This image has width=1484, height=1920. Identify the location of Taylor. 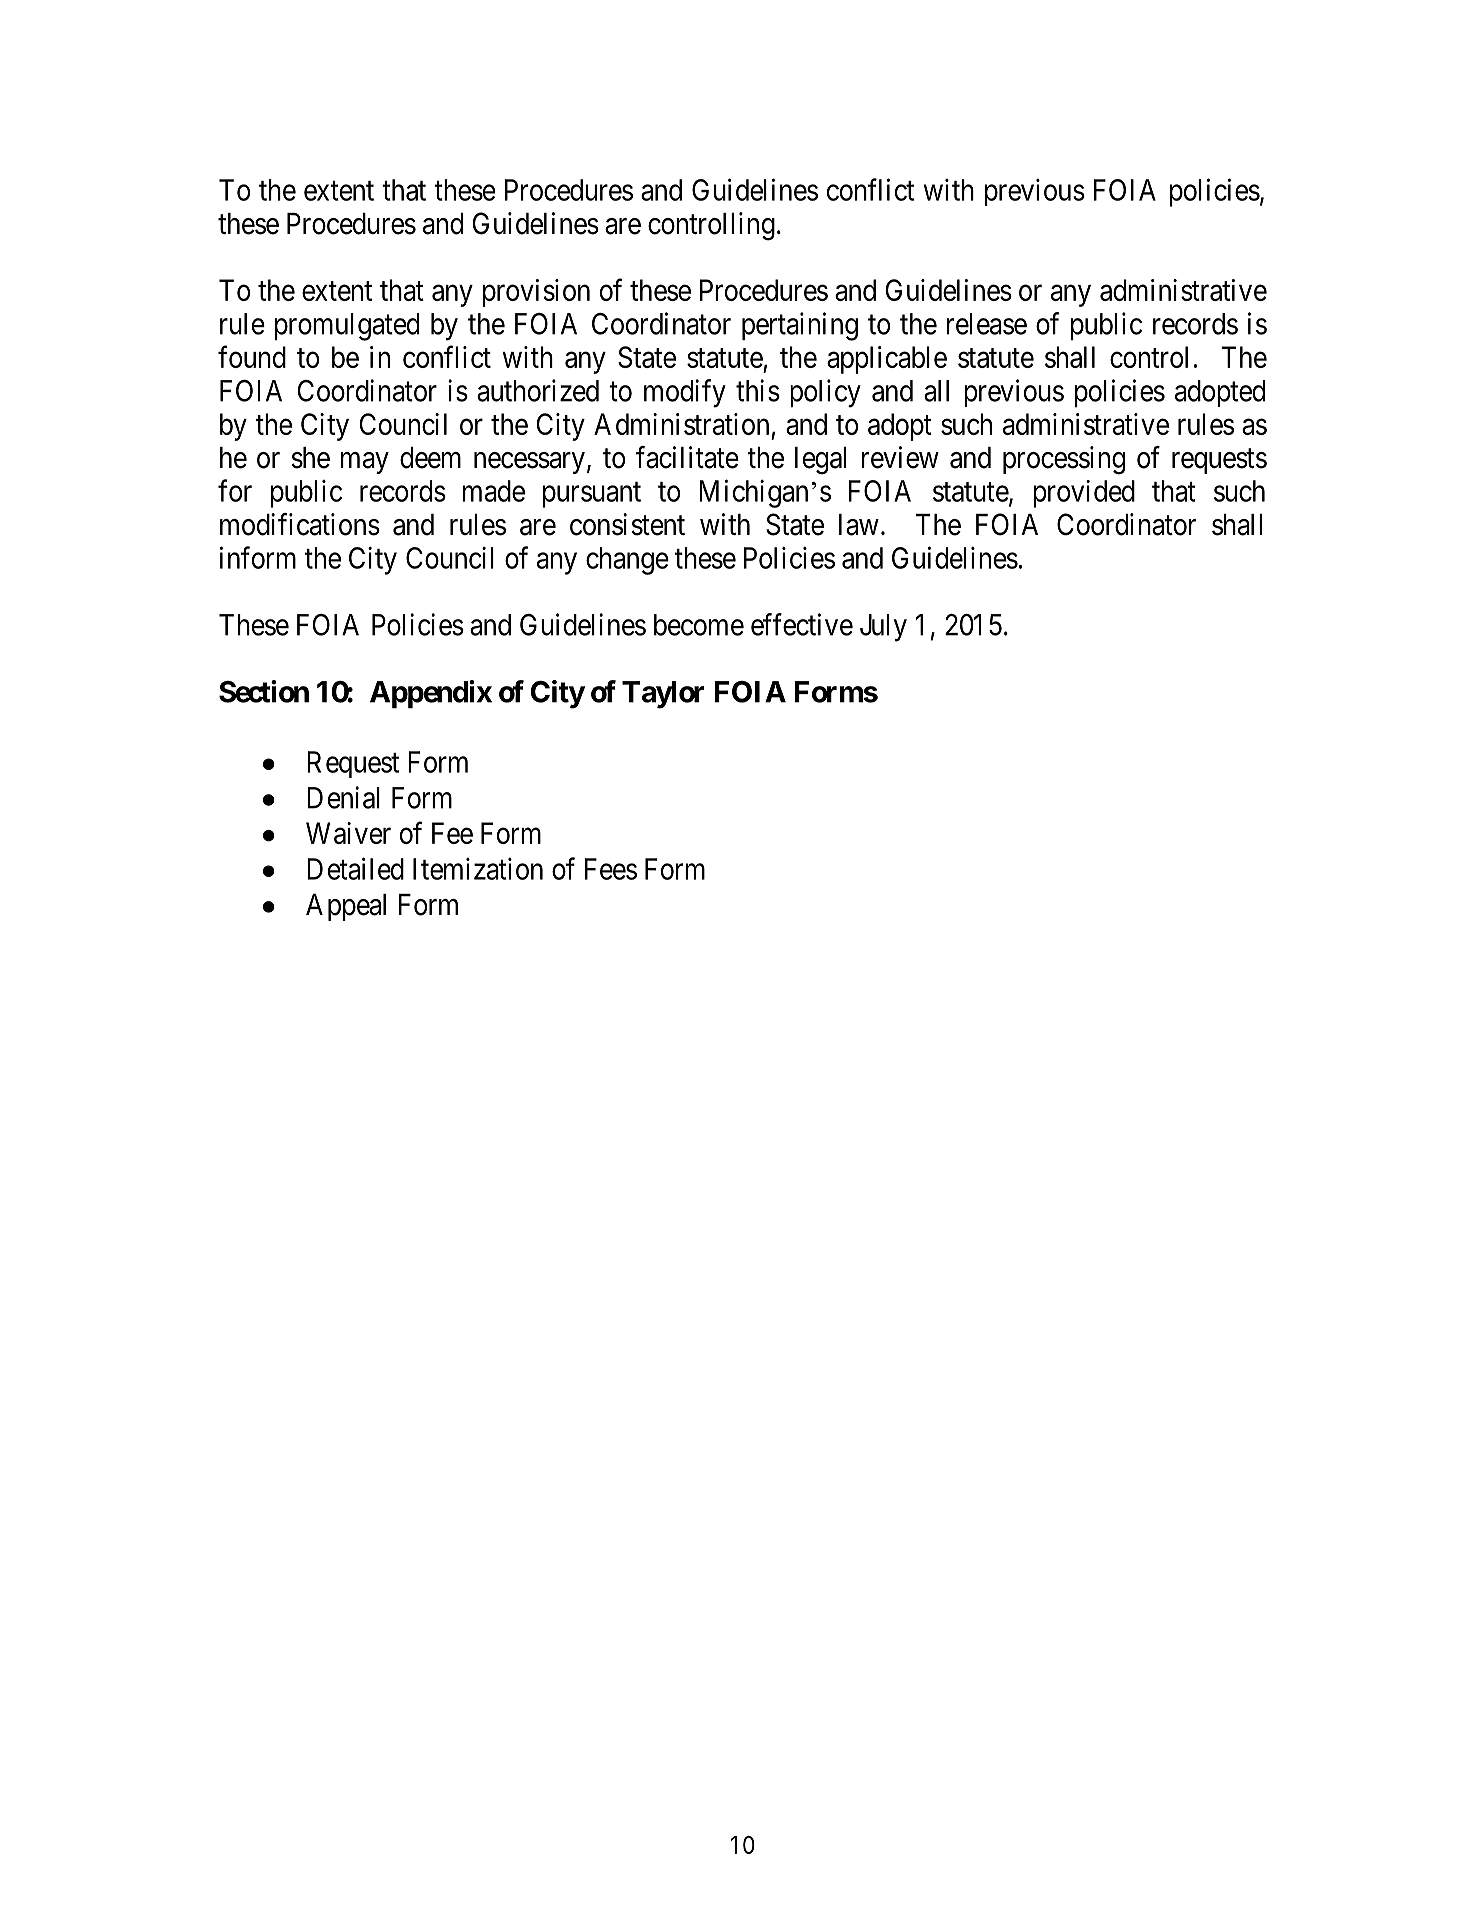
(663, 695).
